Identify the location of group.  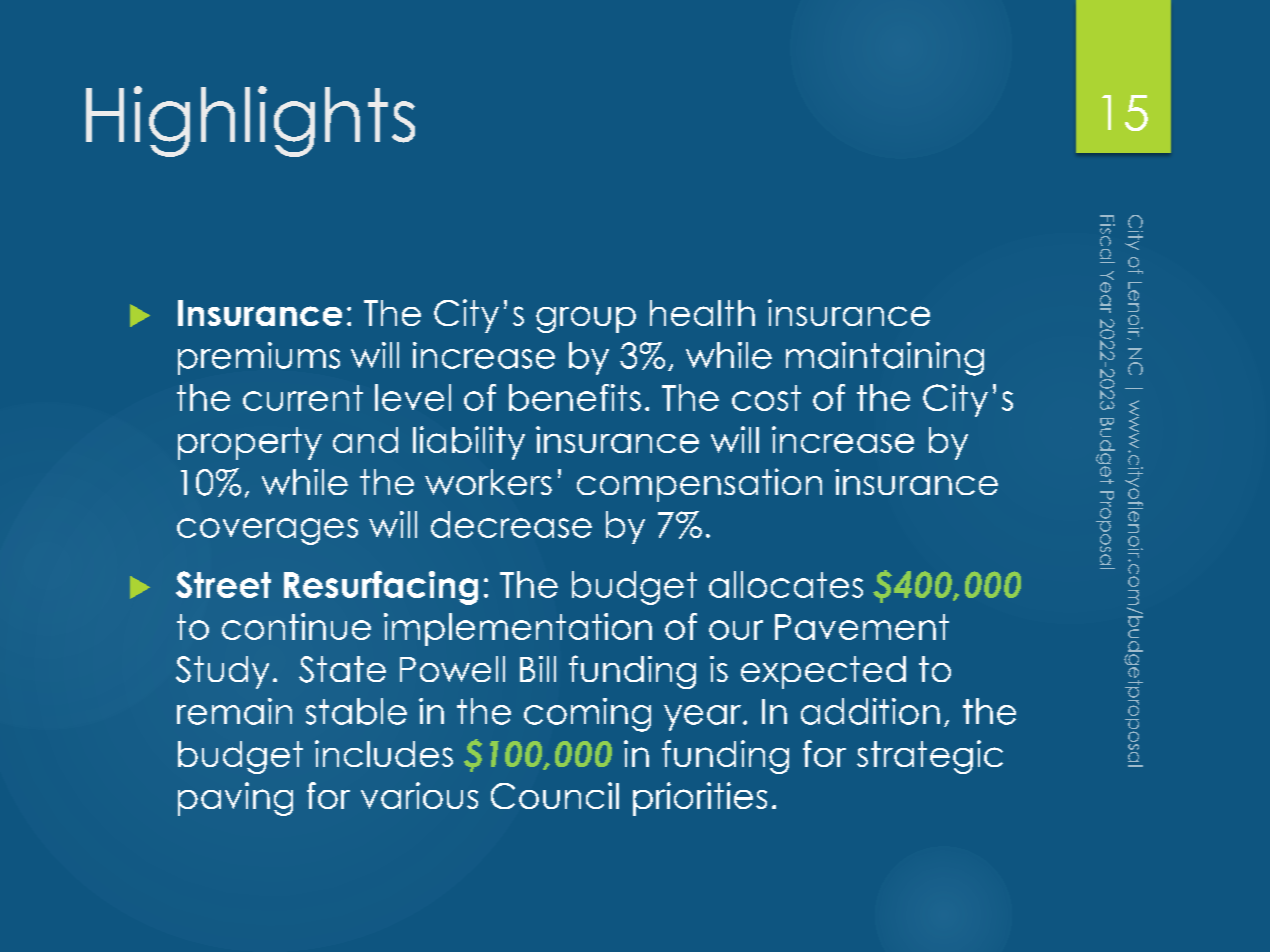
(586, 319).
